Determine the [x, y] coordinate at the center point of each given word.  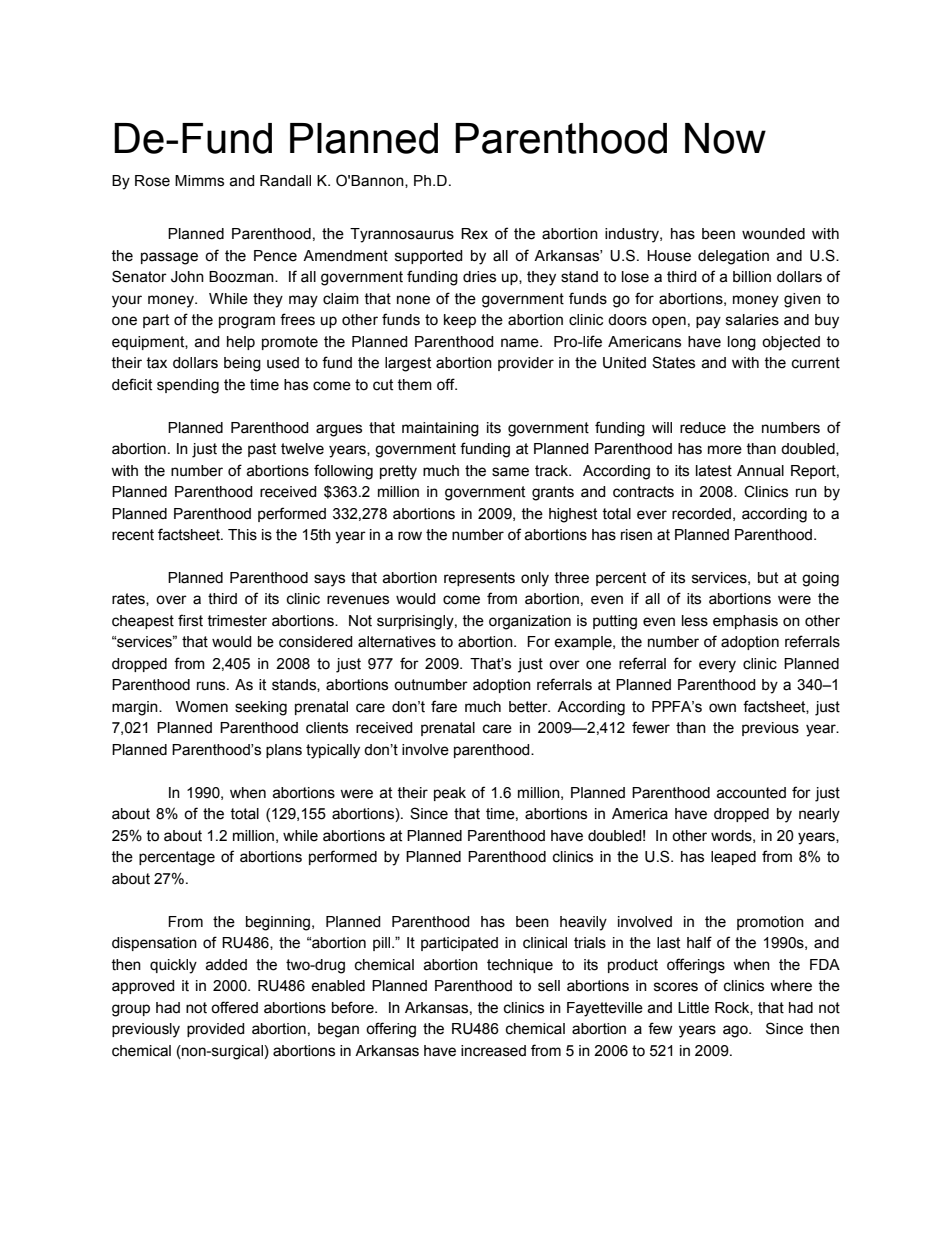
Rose [152, 181]
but [768, 578]
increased [493, 1051]
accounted [751, 793]
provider [526, 364]
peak [450, 794]
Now [725, 138]
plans [284, 751]
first [190, 620]
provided [216, 1030]
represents [479, 579]
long [742, 343]
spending [188, 386]
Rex [474, 234]
